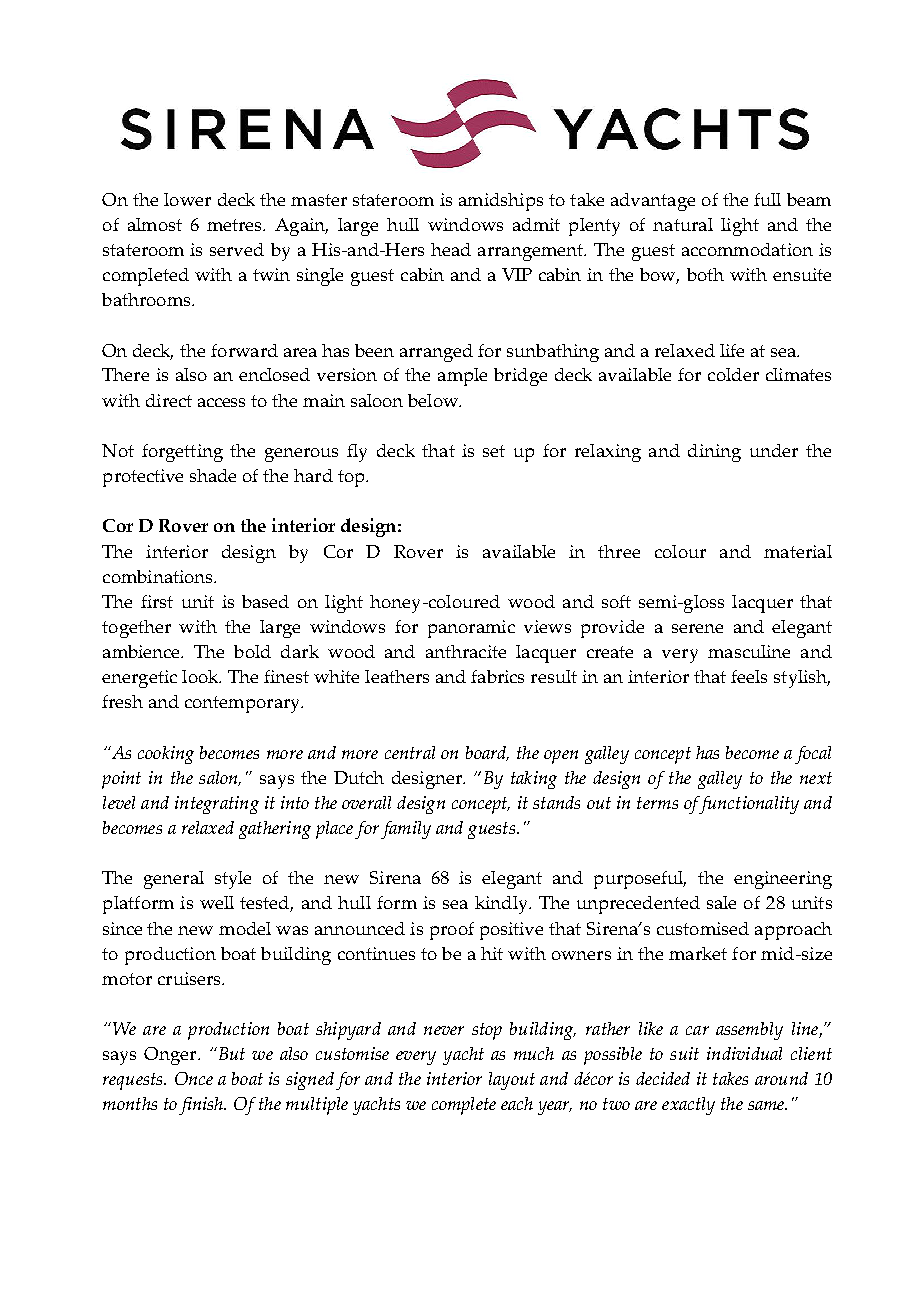  I want to click on anthracite, so click(466, 651).
